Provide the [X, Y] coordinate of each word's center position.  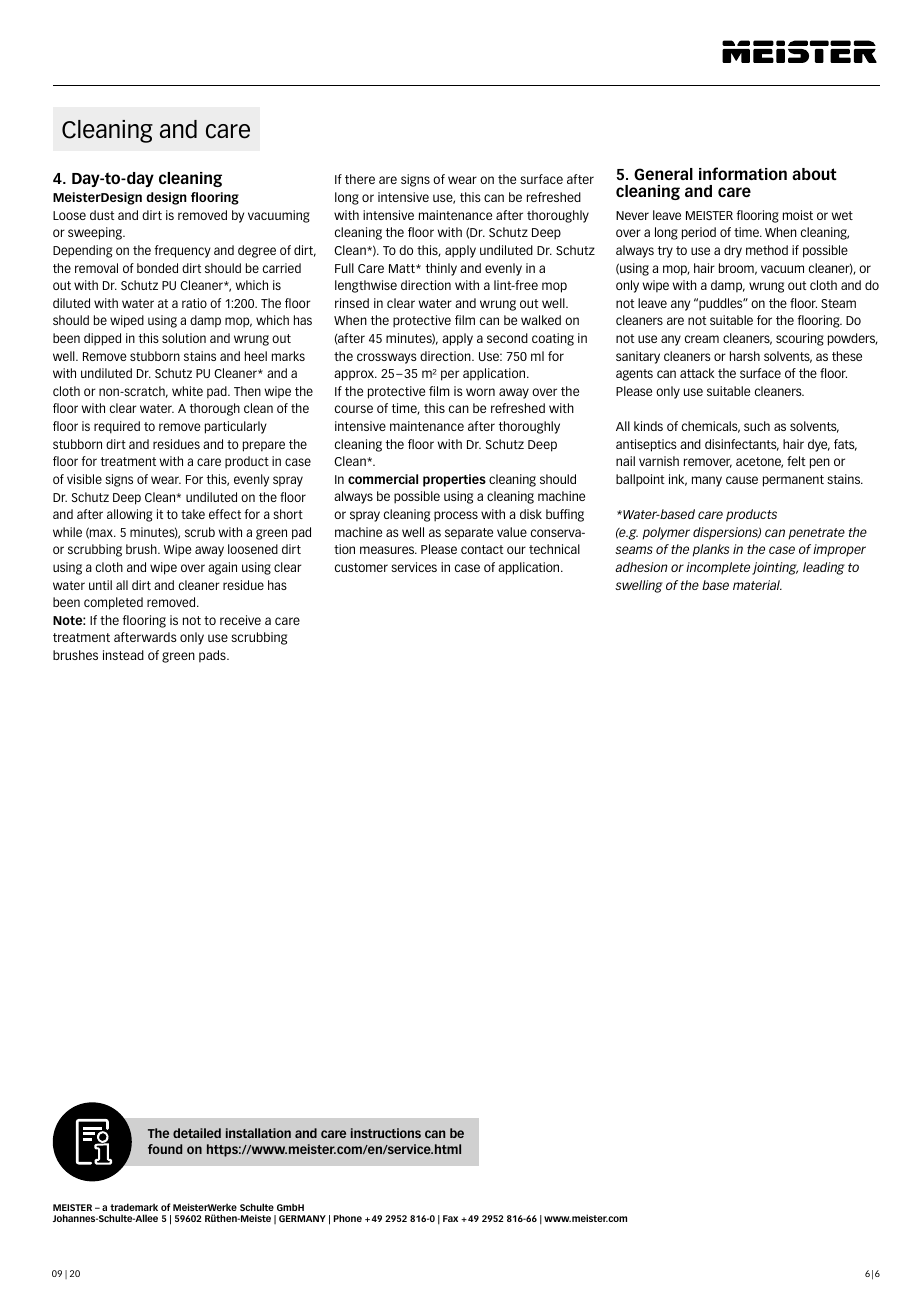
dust [102, 215]
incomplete [718, 568]
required [117, 427]
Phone [348, 1218]
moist [798, 215]
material [757, 585]
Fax [450, 1218]
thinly [441, 269]
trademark [134, 1207]
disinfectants [742, 445]
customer [361, 567]
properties [454, 480]
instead [123, 655]
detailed [197, 1133]
